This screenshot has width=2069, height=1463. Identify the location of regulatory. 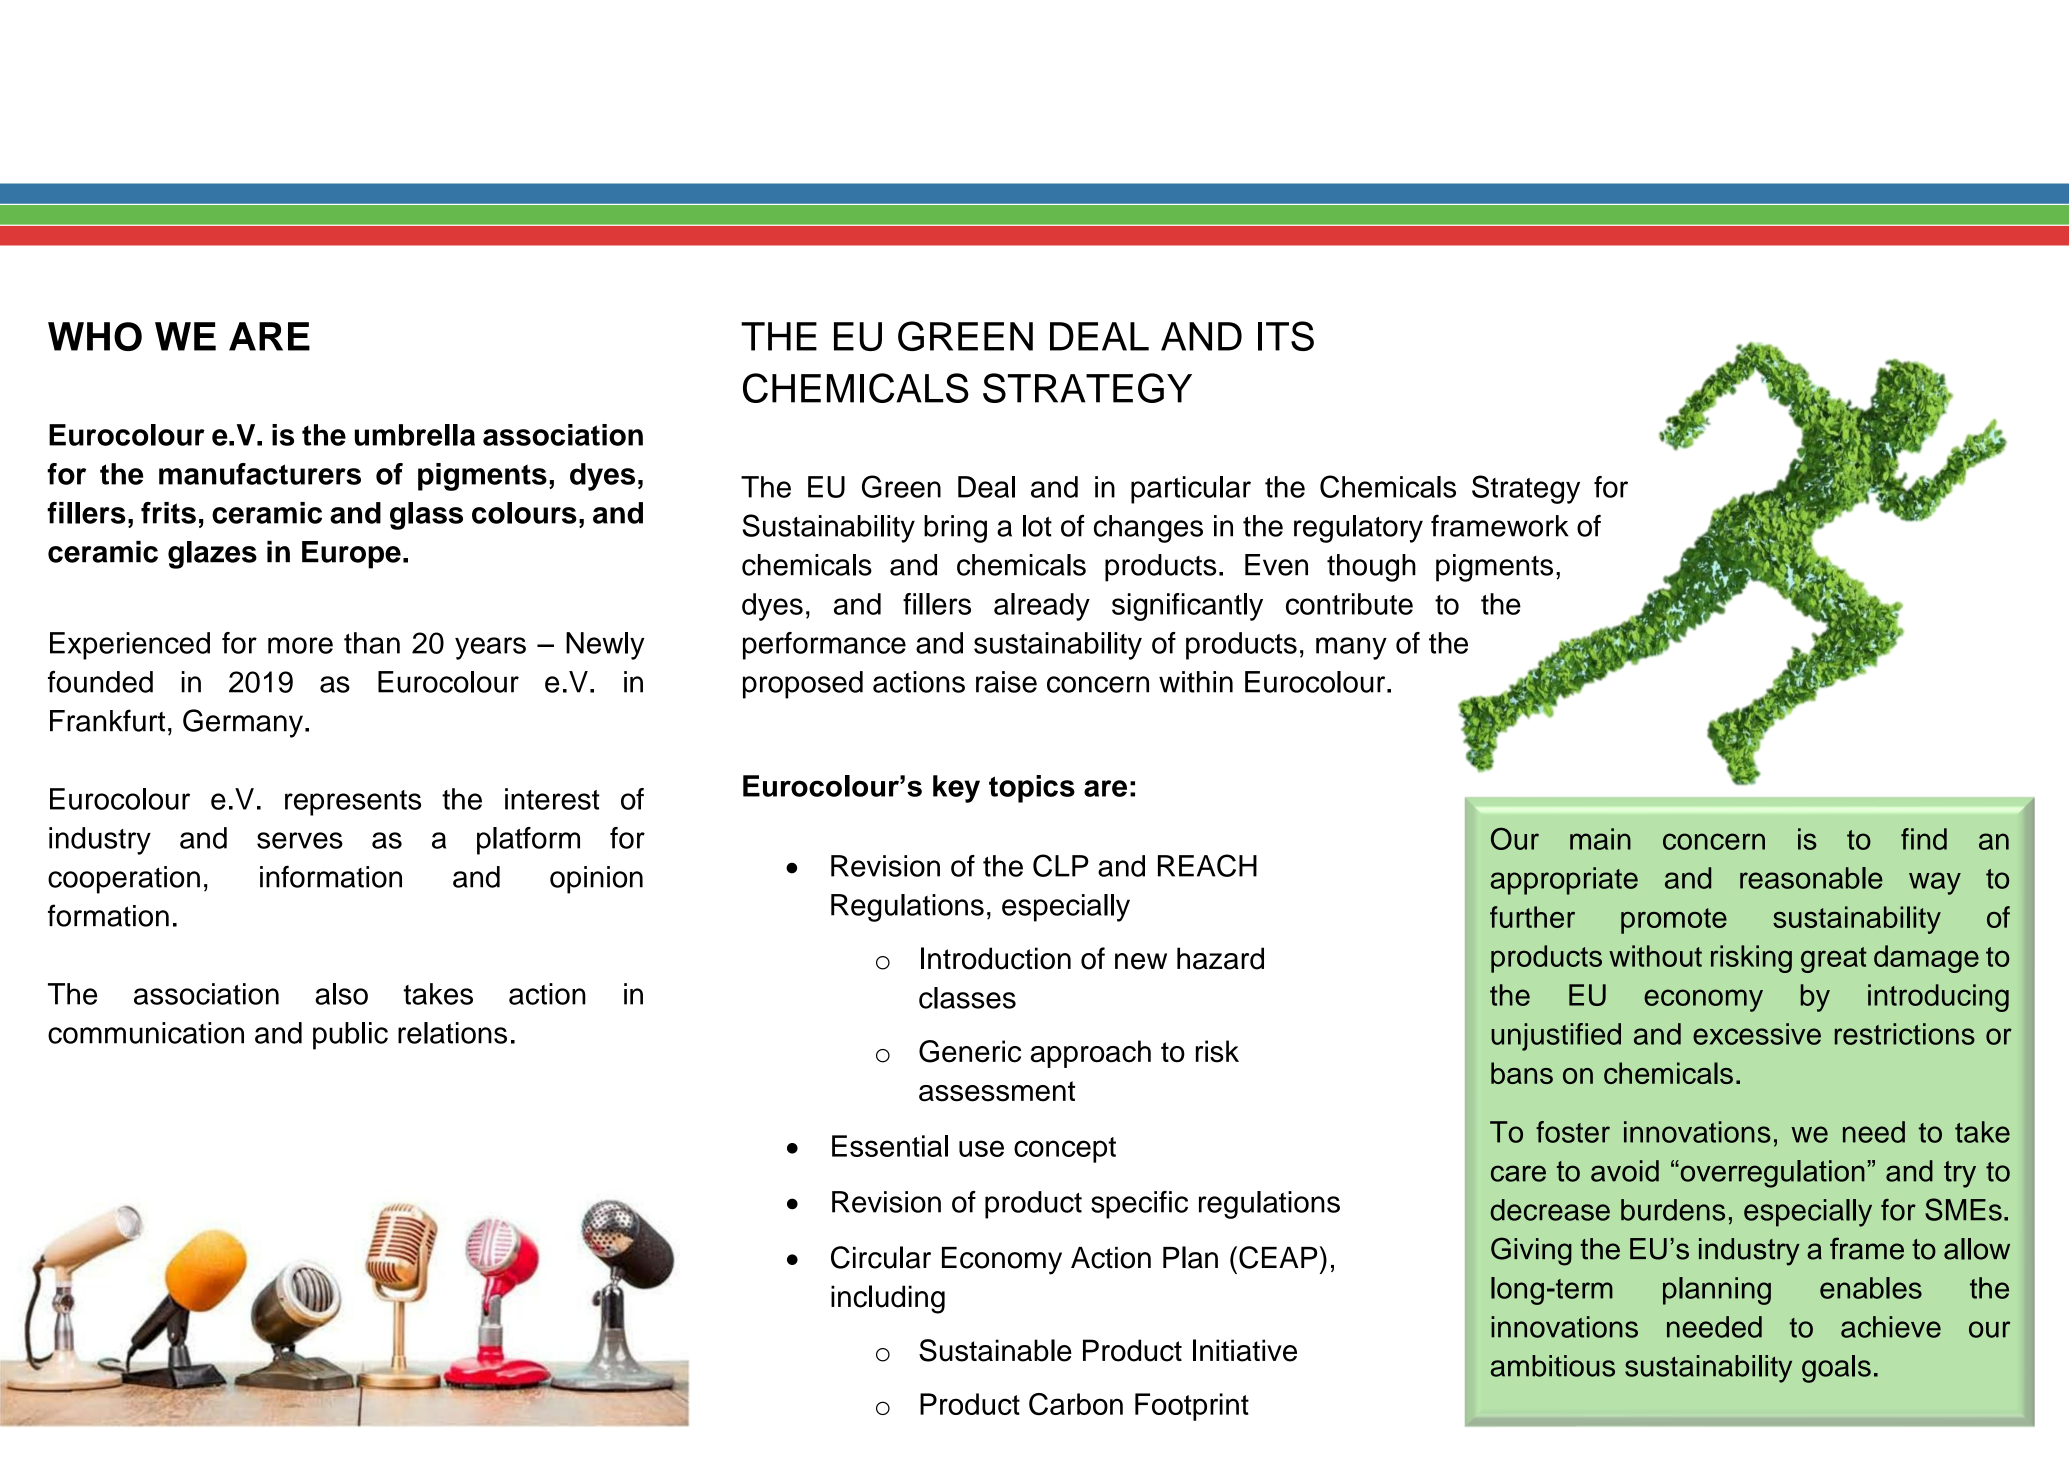
(1358, 529).
